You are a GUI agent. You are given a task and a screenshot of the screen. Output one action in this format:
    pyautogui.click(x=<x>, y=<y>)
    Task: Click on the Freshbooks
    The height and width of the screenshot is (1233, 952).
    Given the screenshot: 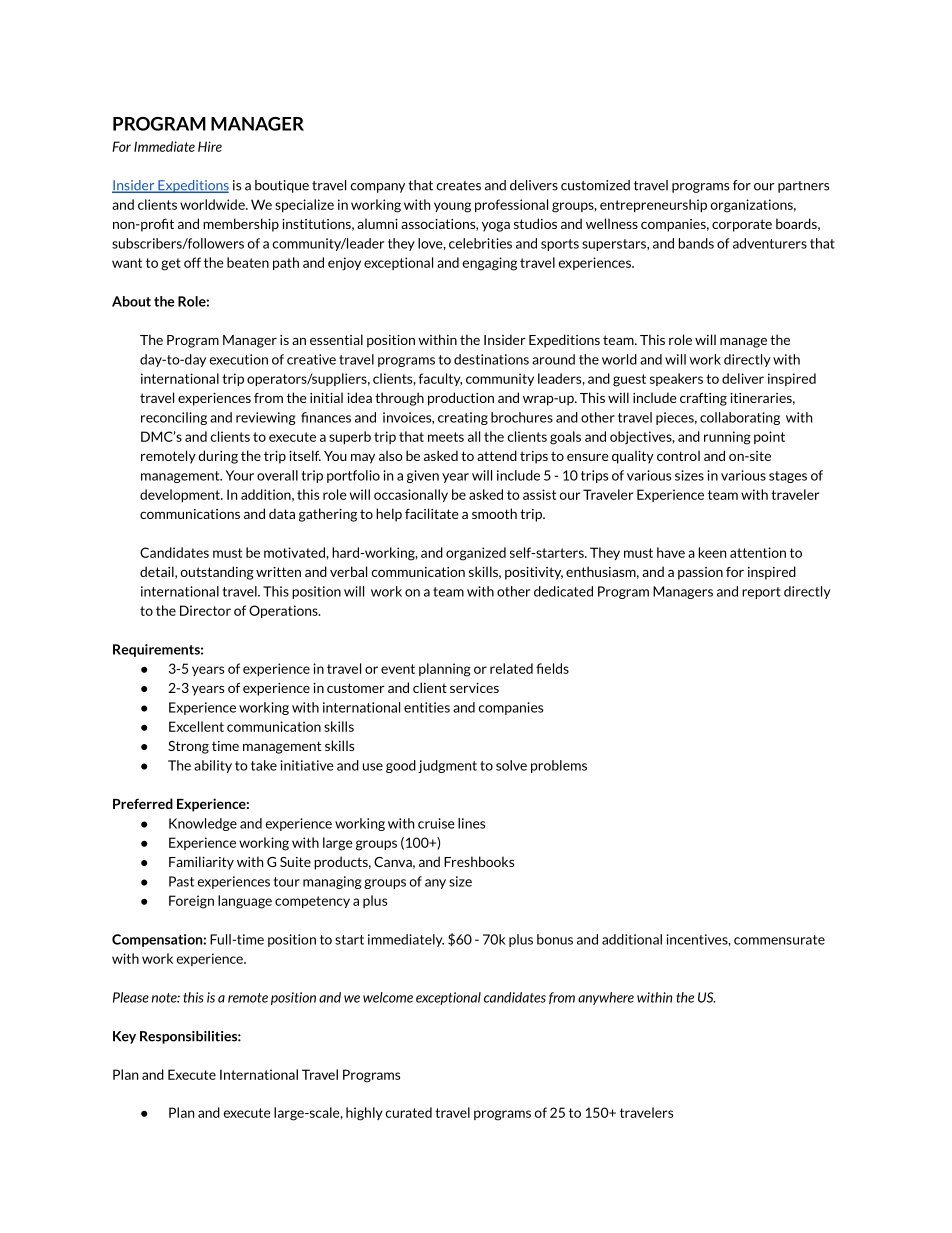 What is the action you would take?
    pyautogui.click(x=479, y=861)
